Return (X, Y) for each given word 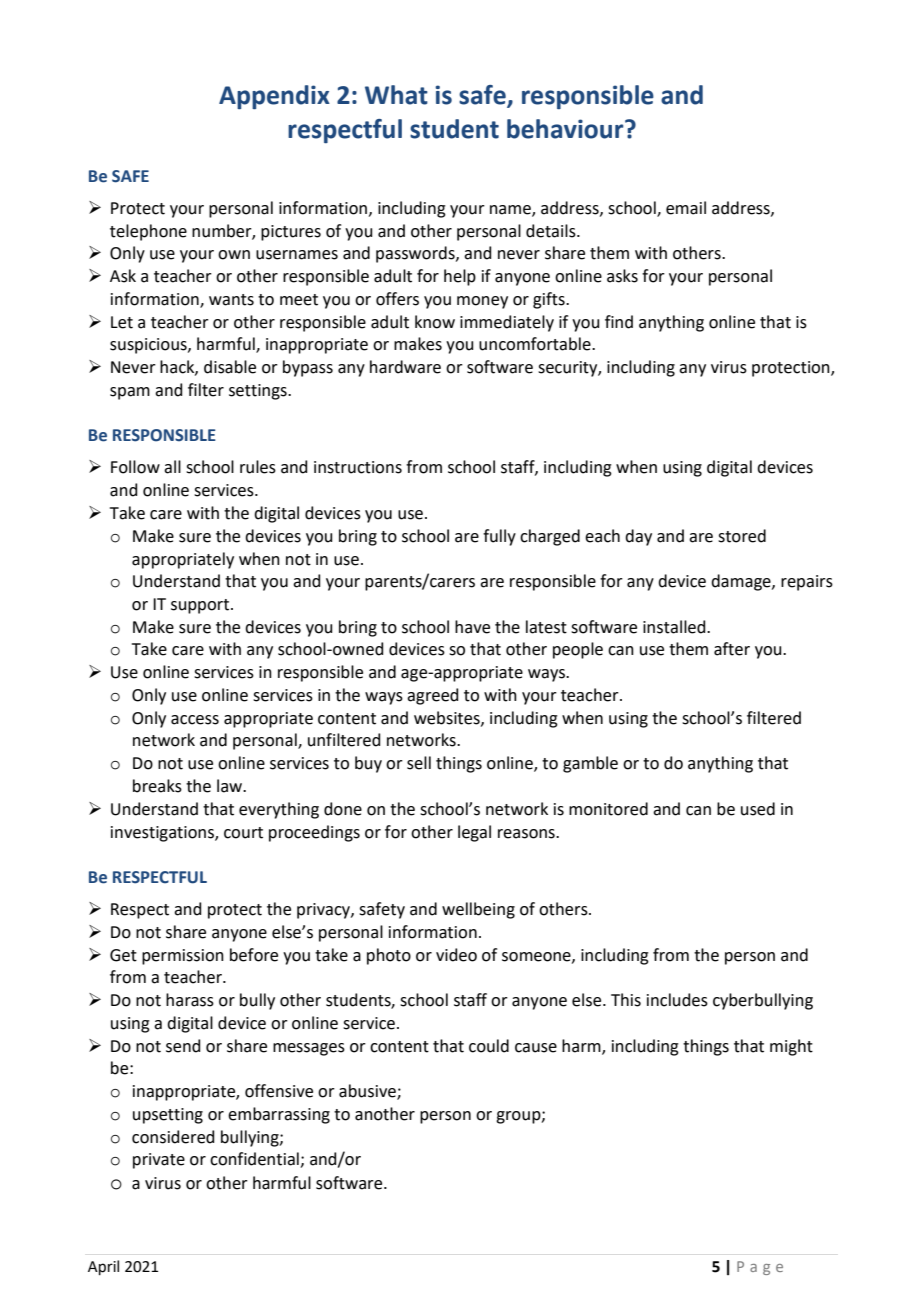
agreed (433, 696)
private (159, 1161)
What (396, 95)
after (732, 649)
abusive (368, 1092)
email (686, 208)
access (195, 720)
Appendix (274, 97)
